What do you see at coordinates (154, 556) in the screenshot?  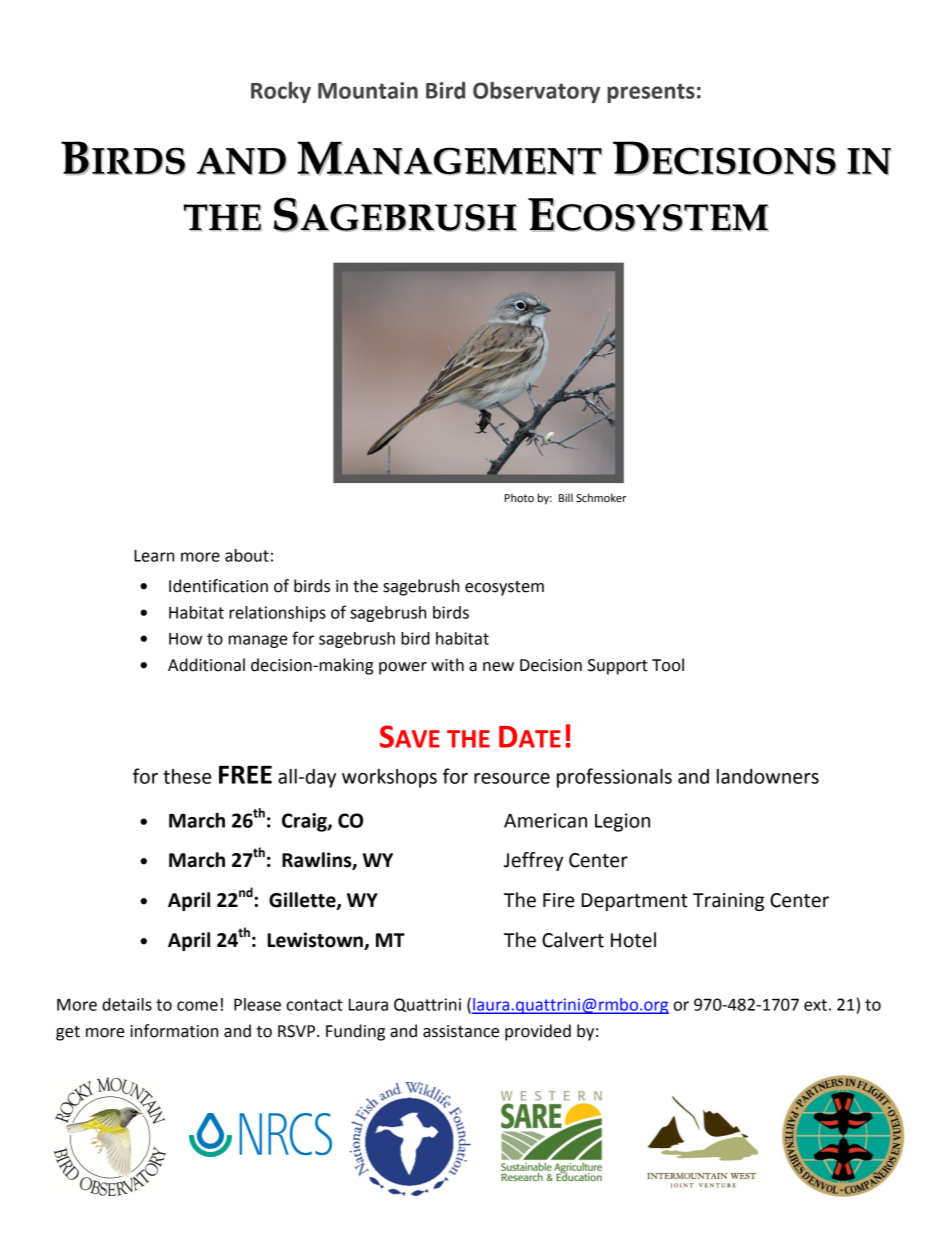 I see `Learn` at bounding box center [154, 556].
